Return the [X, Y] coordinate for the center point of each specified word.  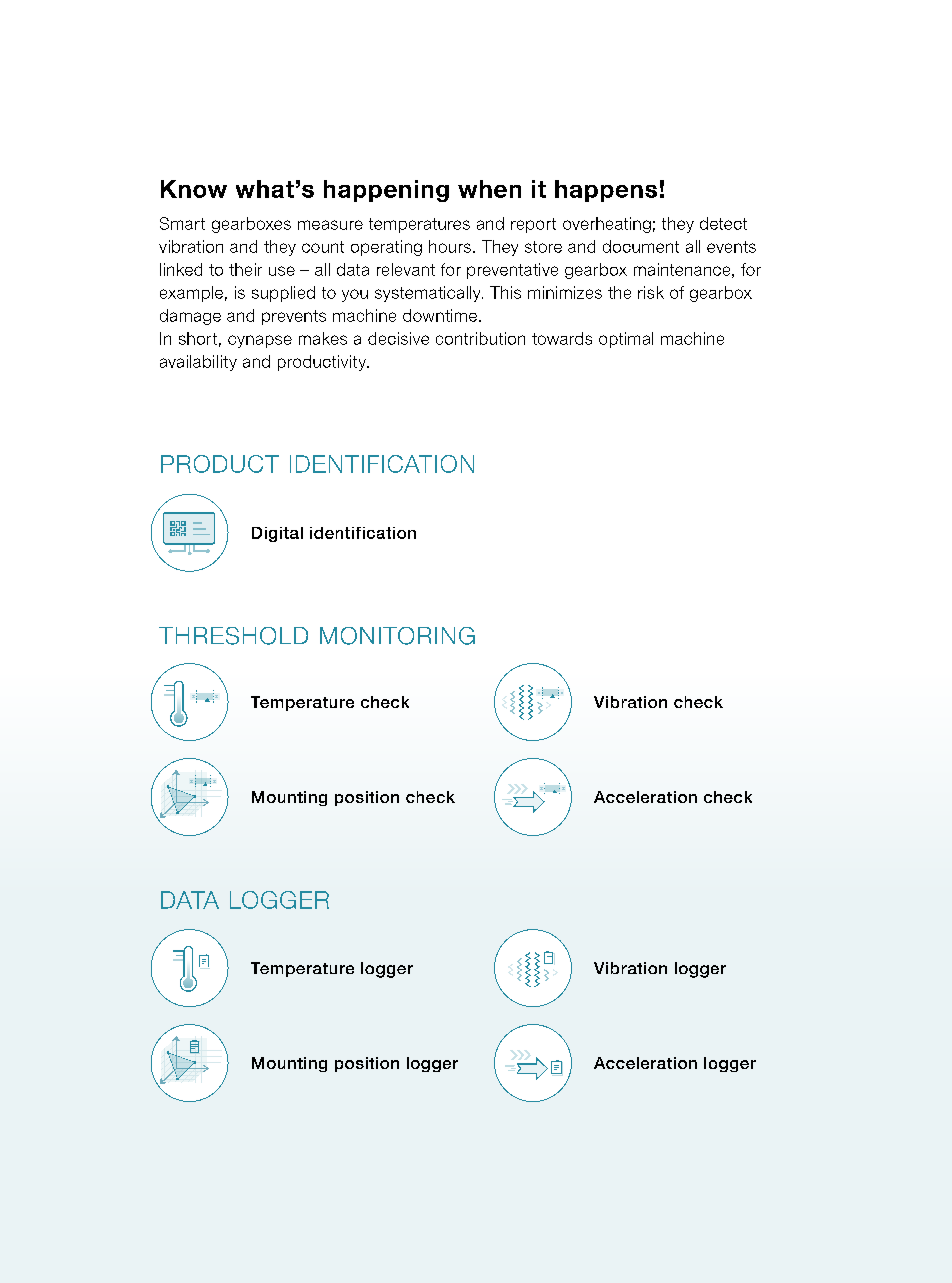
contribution [480, 338]
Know [194, 189]
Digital [277, 534]
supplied [283, 294]
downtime [440, 315]
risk [651, 292]
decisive [398, 338]
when [489, 189]
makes [323, 338]
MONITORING [397, 636]
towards [562, 338]
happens [606, 191]
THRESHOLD [233, 636]
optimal [626, 340]
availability [198, 363]
